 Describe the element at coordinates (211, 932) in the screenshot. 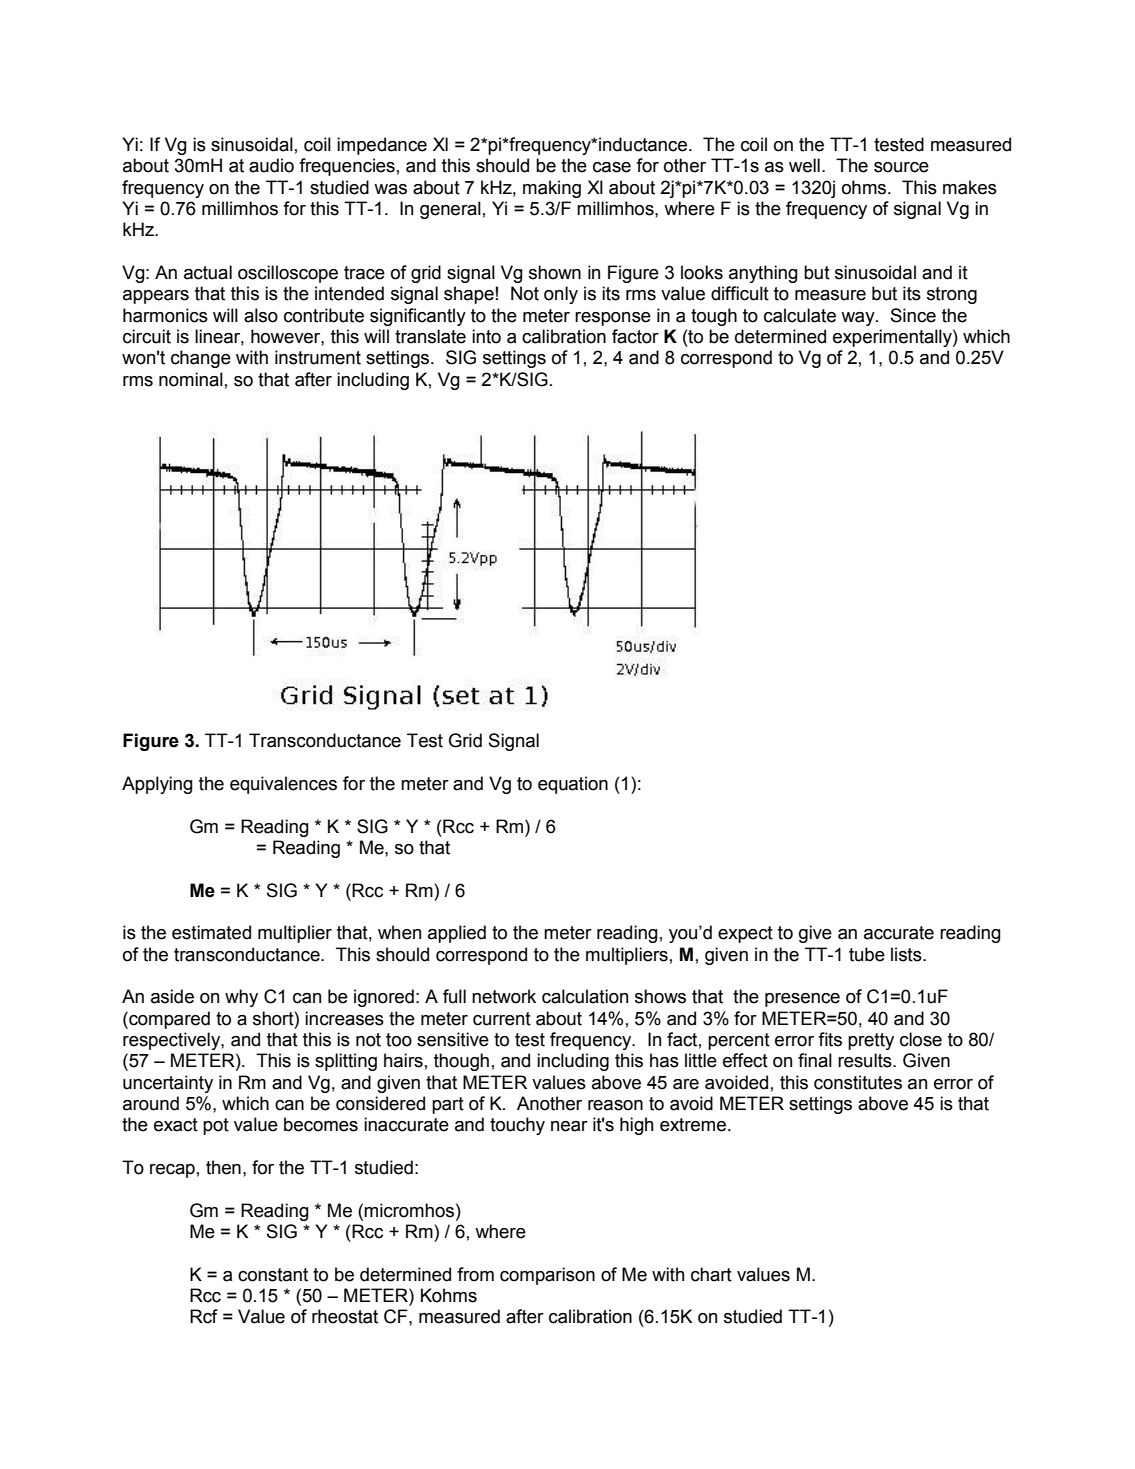

I see `estimated` at that location.
